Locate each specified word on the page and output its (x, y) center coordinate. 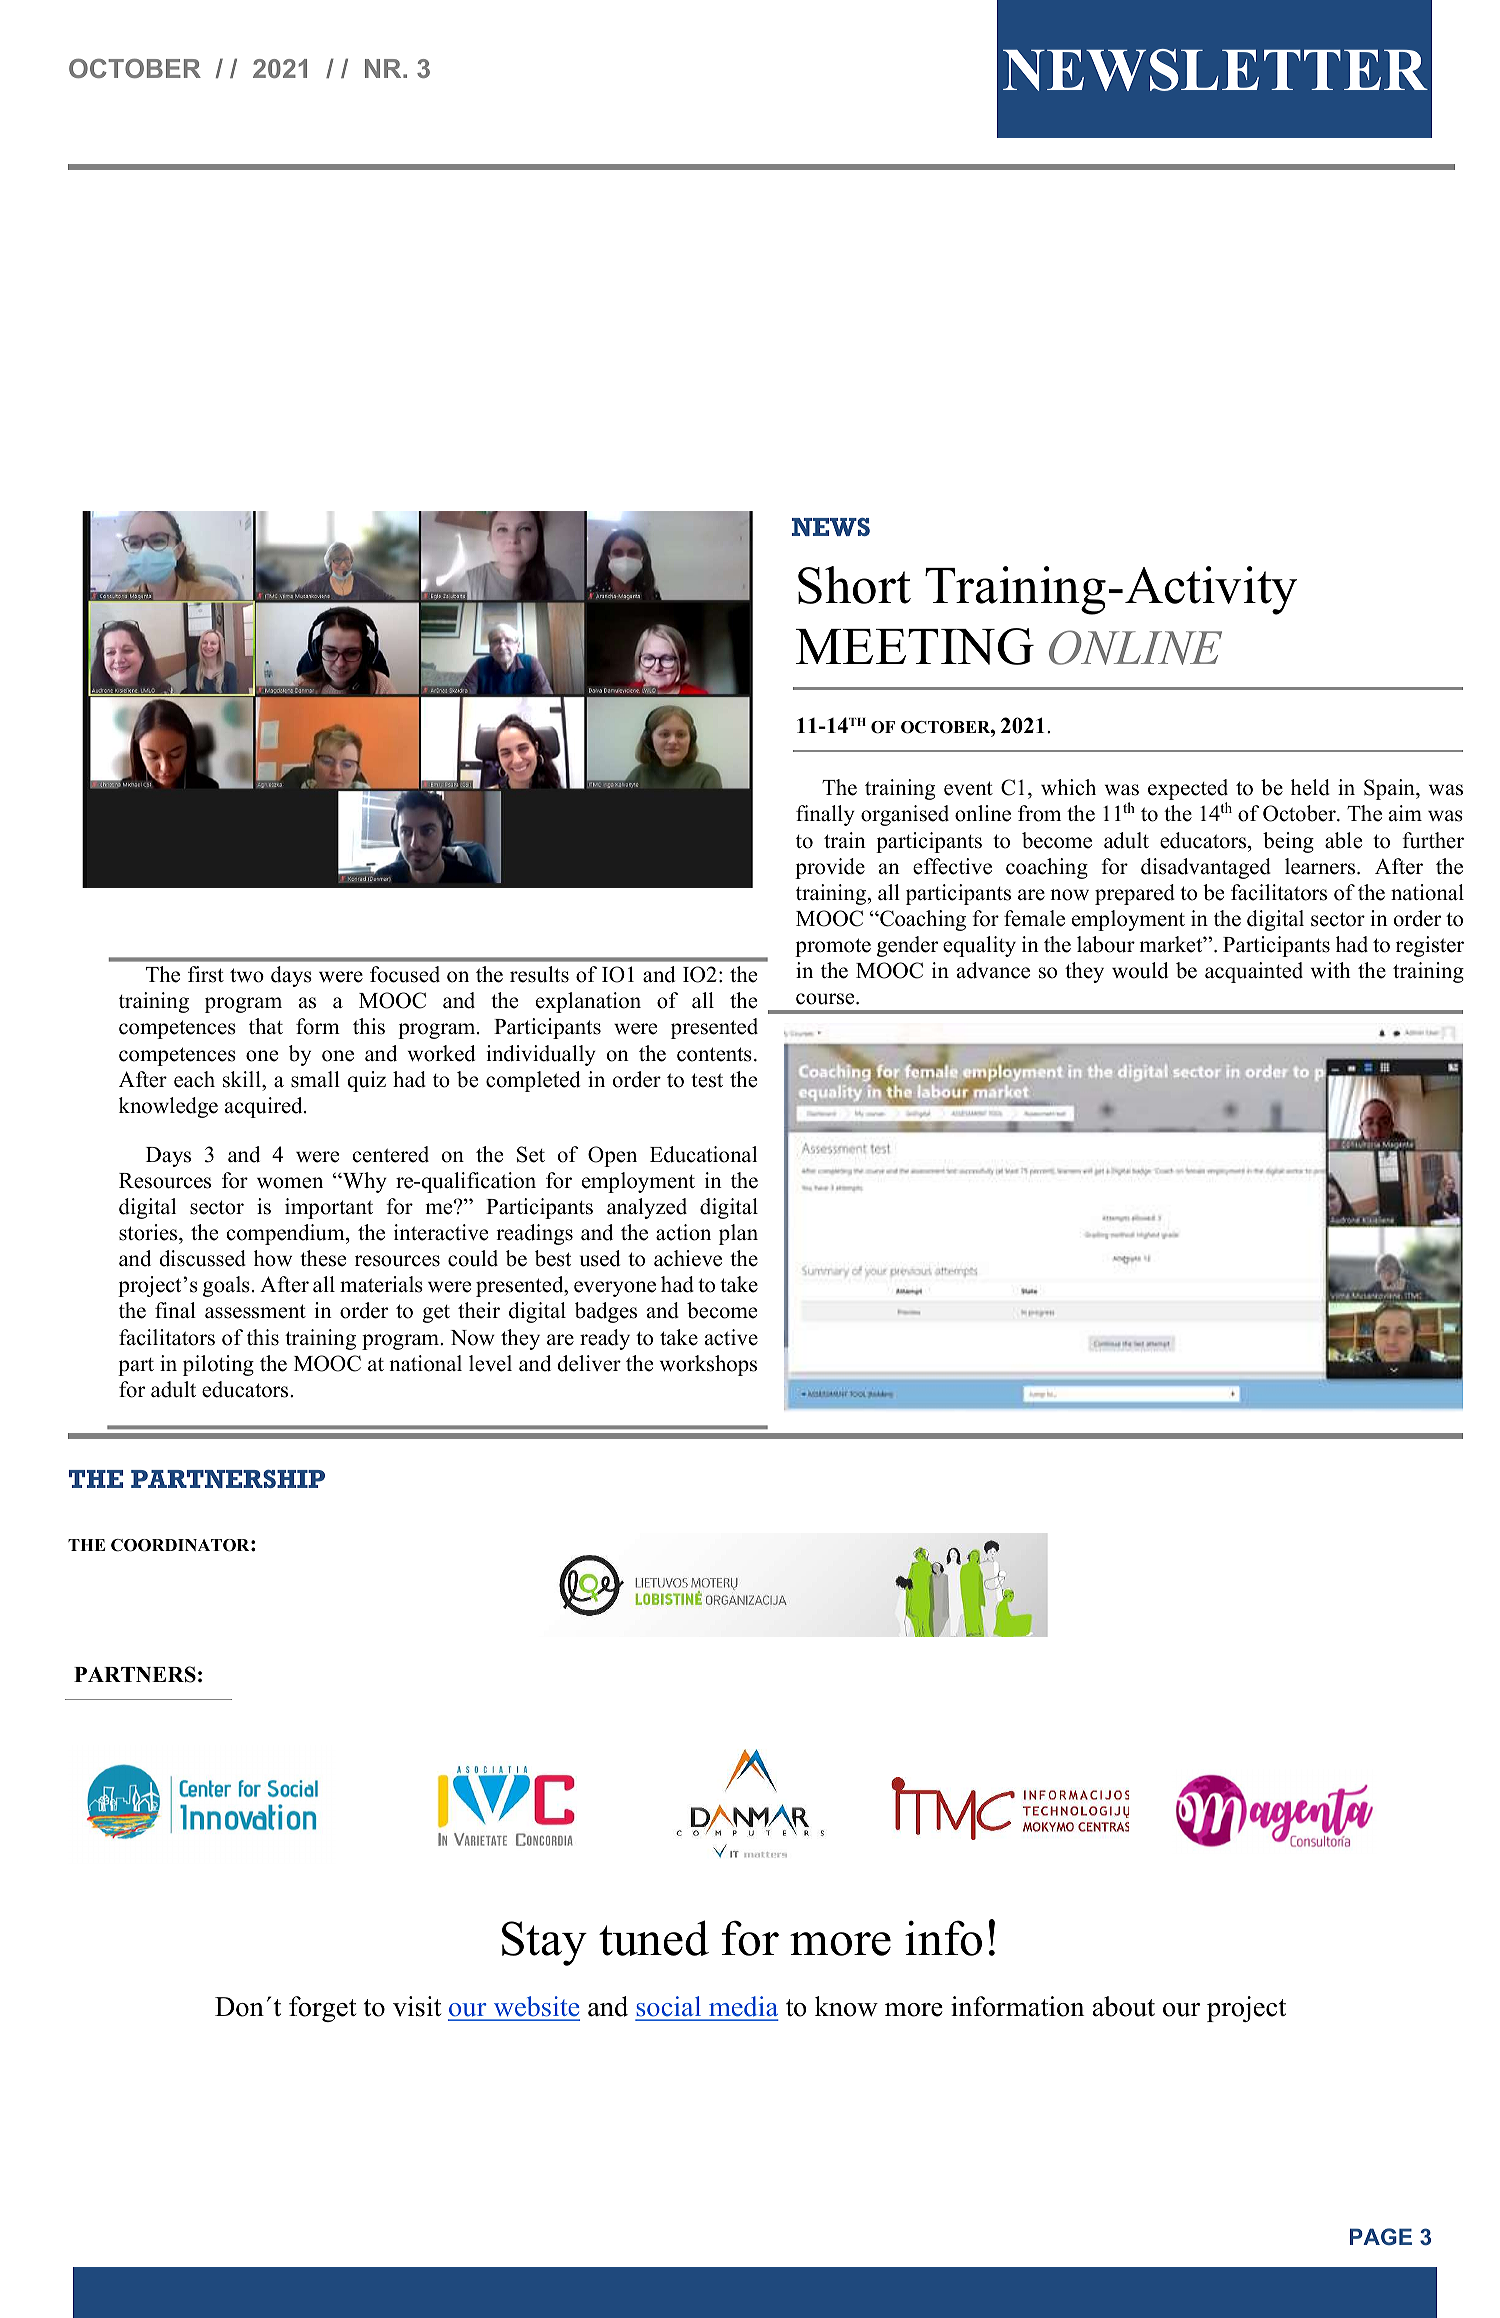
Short (854, 585)
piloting (218, 1365)
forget (322, 2009)
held (1310, 787)
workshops (708, 1365)
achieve (688, 1258)
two (247, 975)
